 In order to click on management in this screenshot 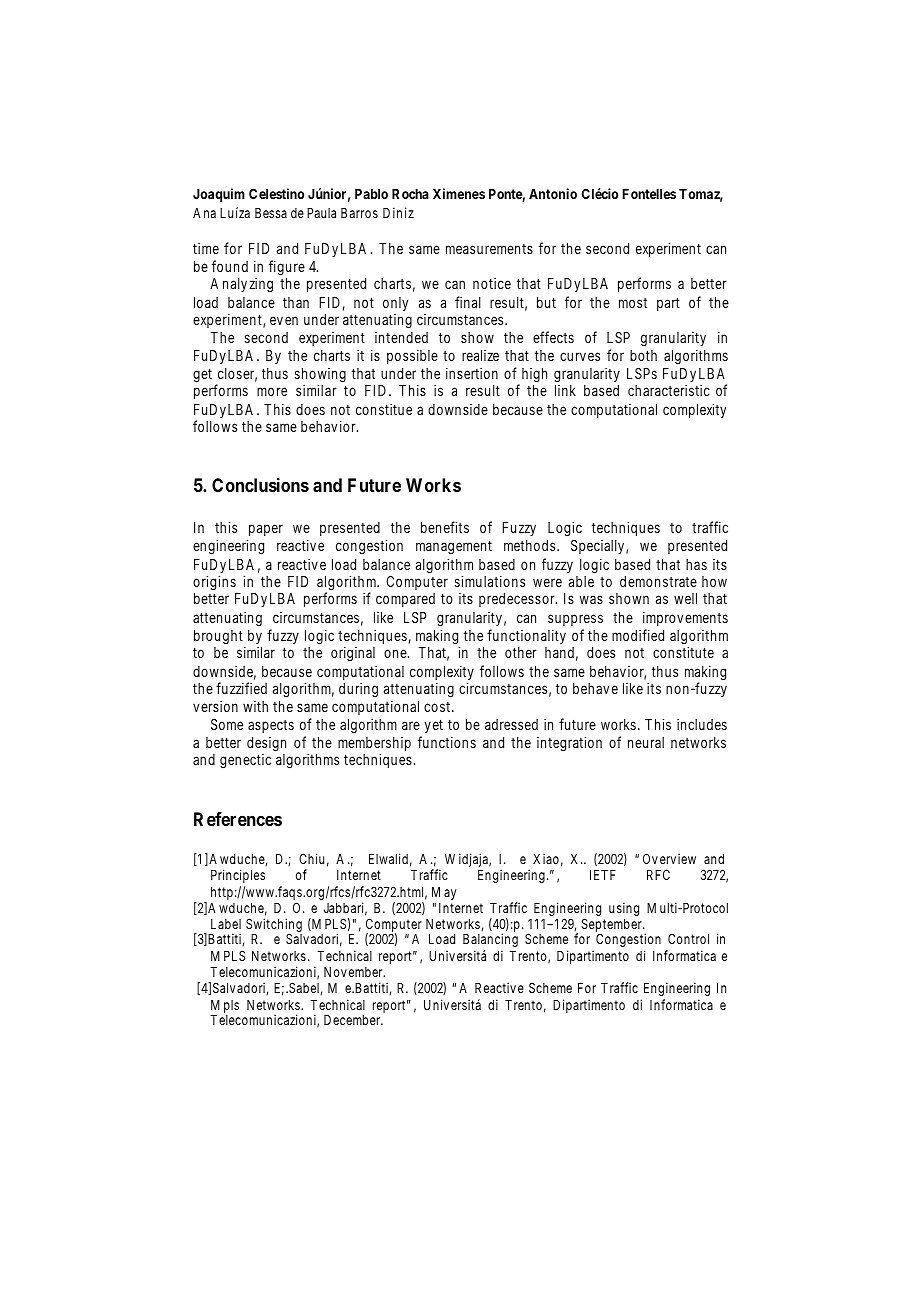, I will do `click(454, 547)`.
